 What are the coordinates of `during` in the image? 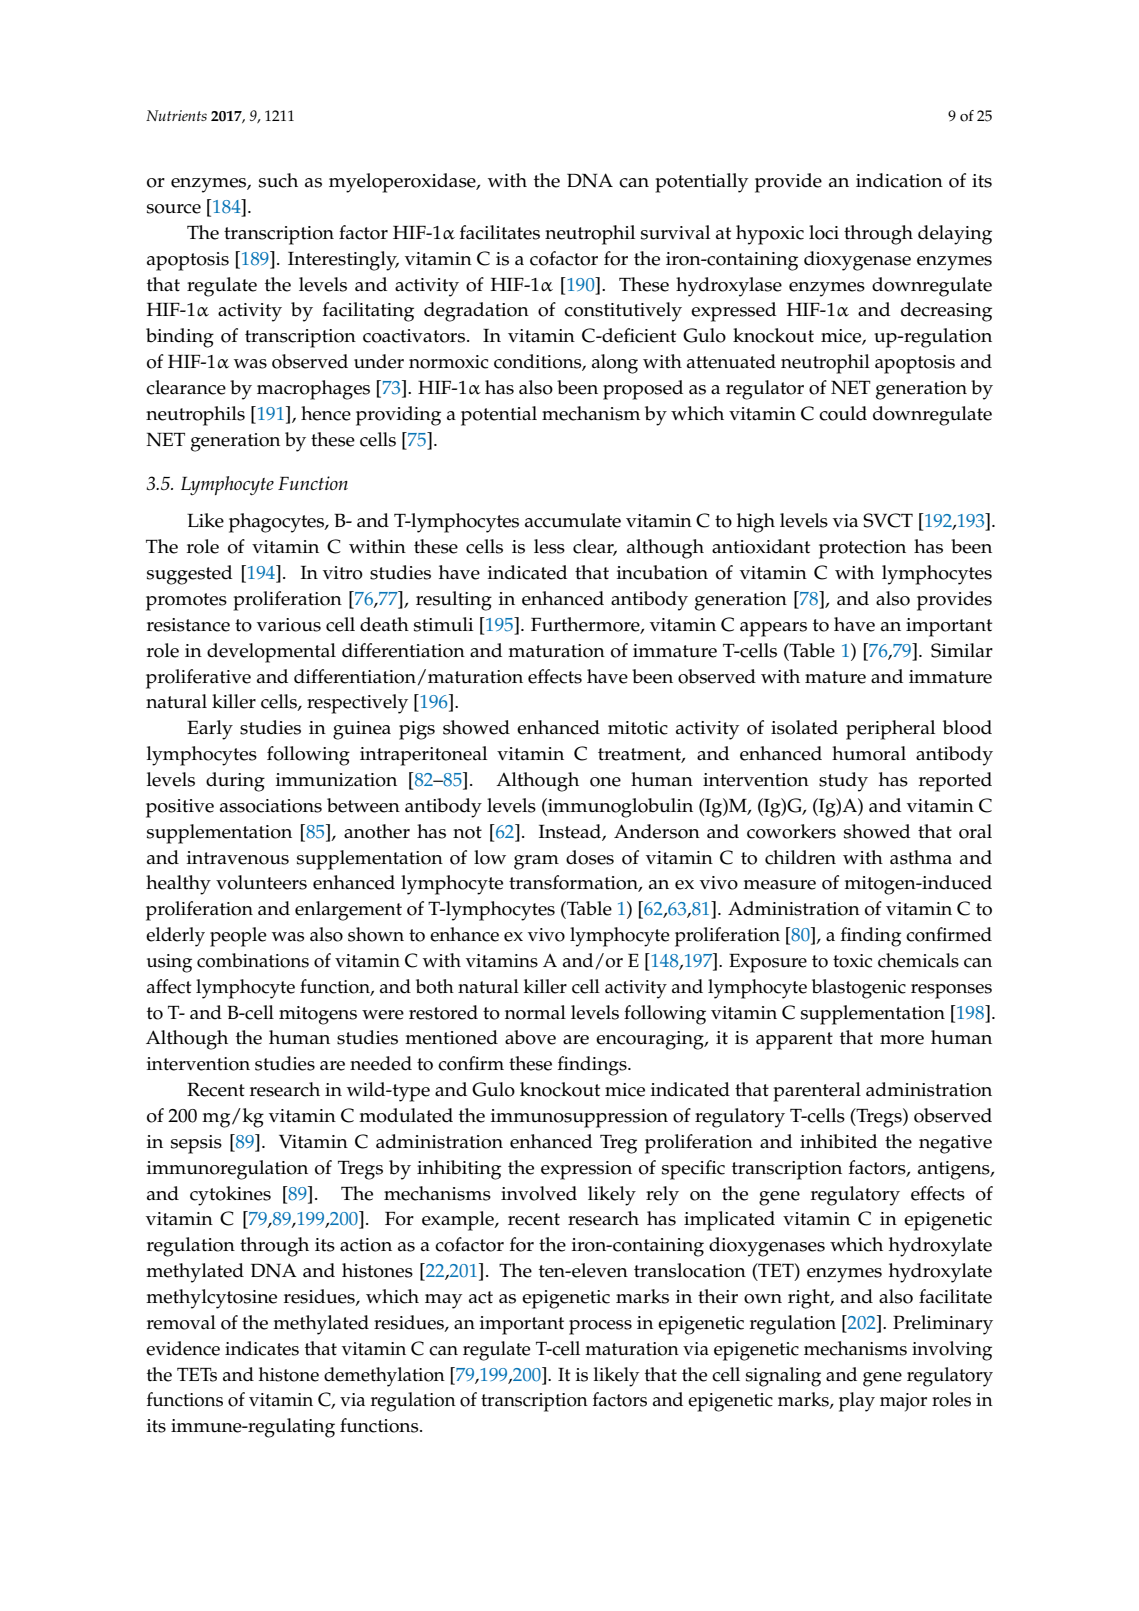 It's located at (235, 782).
